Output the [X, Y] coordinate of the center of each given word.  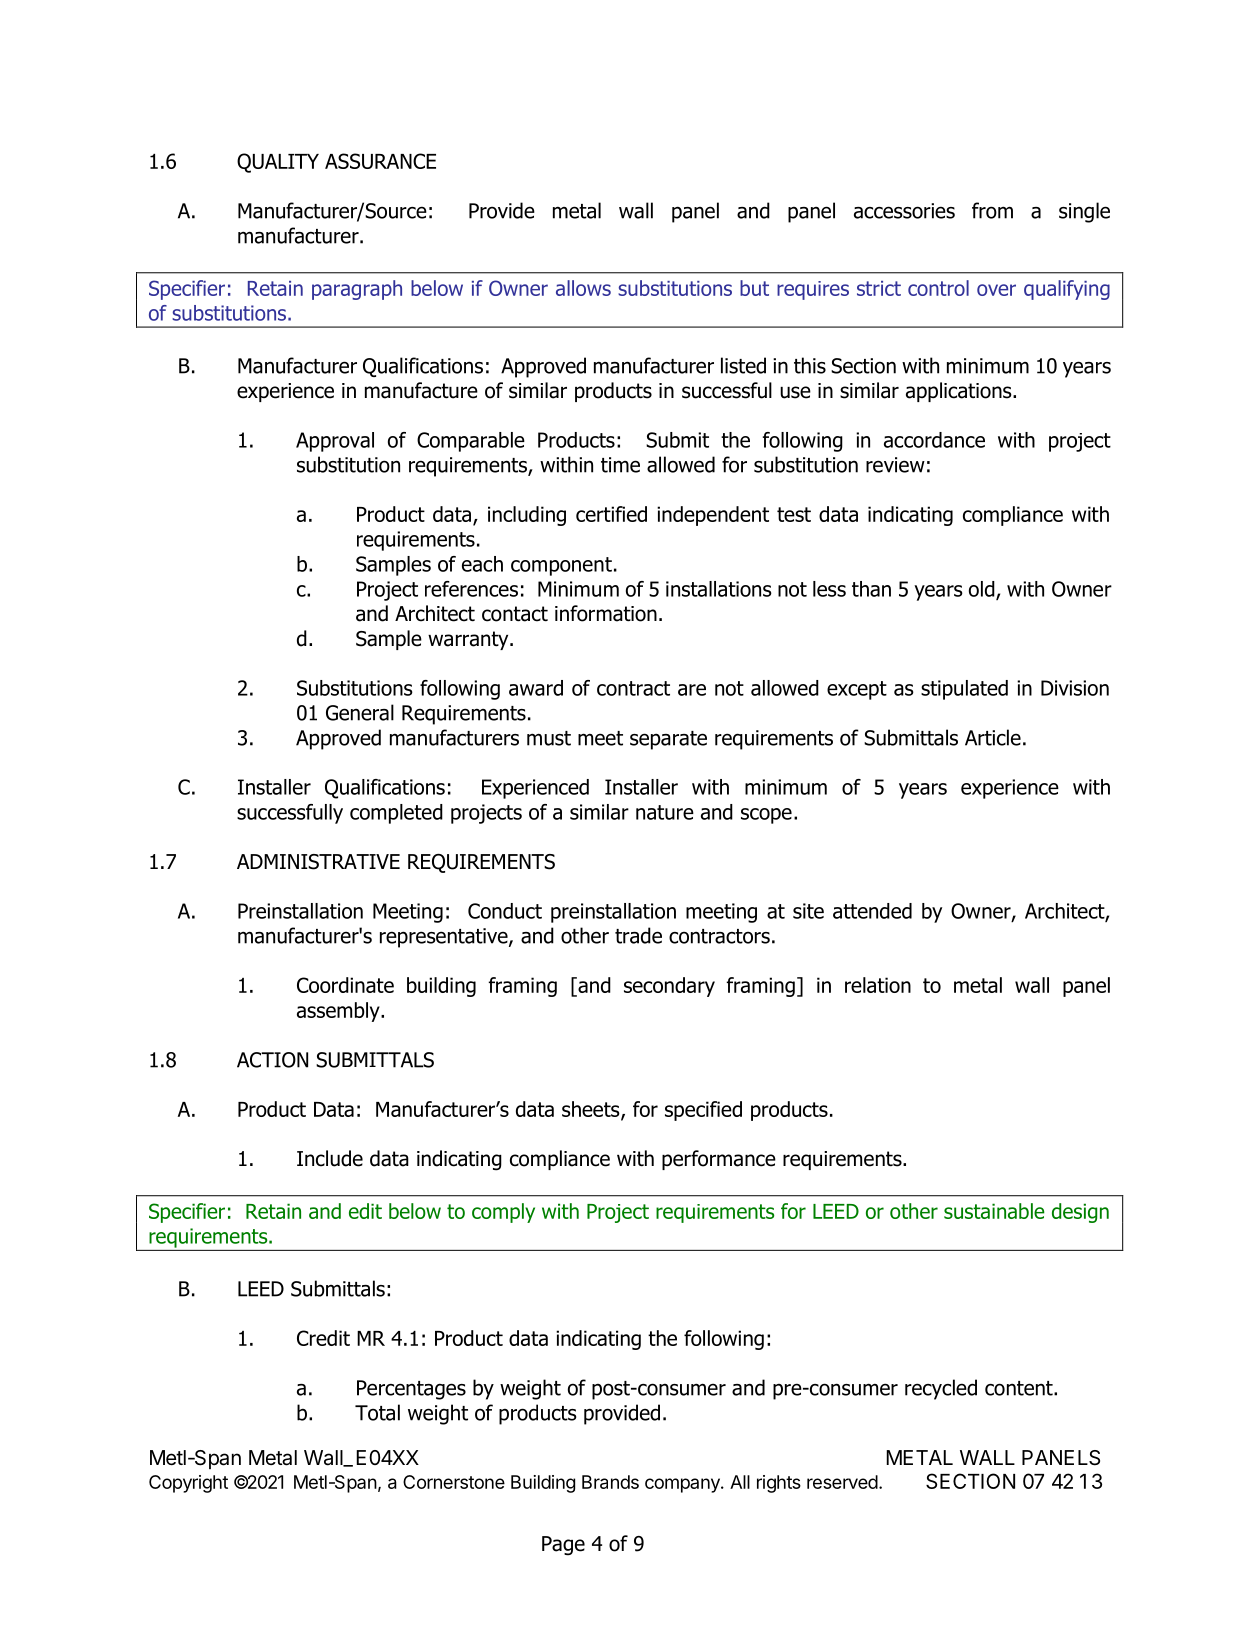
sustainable [994, 1211]
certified [611, 514]
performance [719, 1160]
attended [872, 911]
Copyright [188, 1484]
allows [583, 288]
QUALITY [278, 163]
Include [330, 1158]
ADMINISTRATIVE [318, 862]
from [992, 210]
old [983, 590]
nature [665, 812]
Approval [335, 442]
